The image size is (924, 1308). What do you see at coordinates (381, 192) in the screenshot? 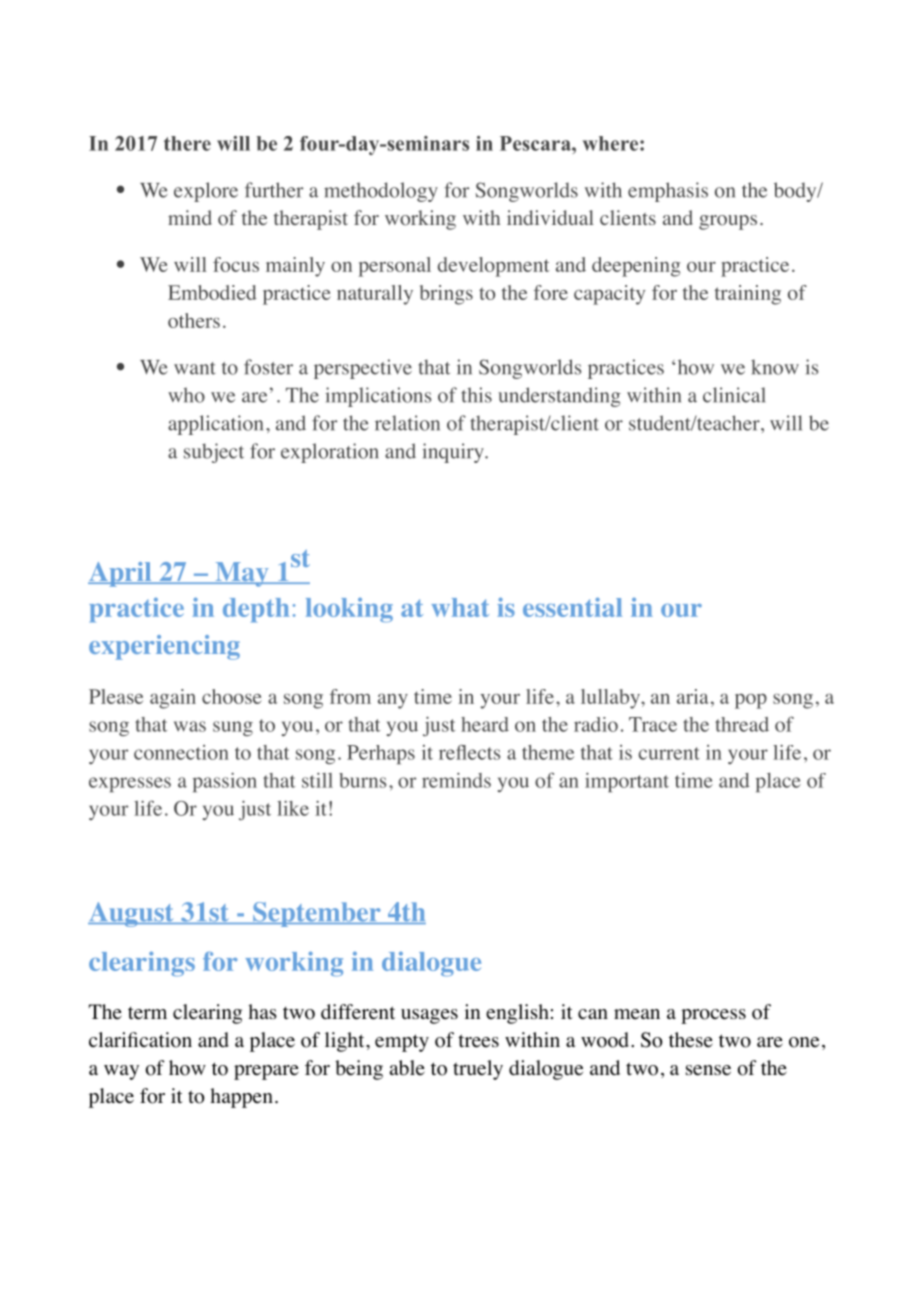
I see `methodology` at bounding box center [381, 192].
